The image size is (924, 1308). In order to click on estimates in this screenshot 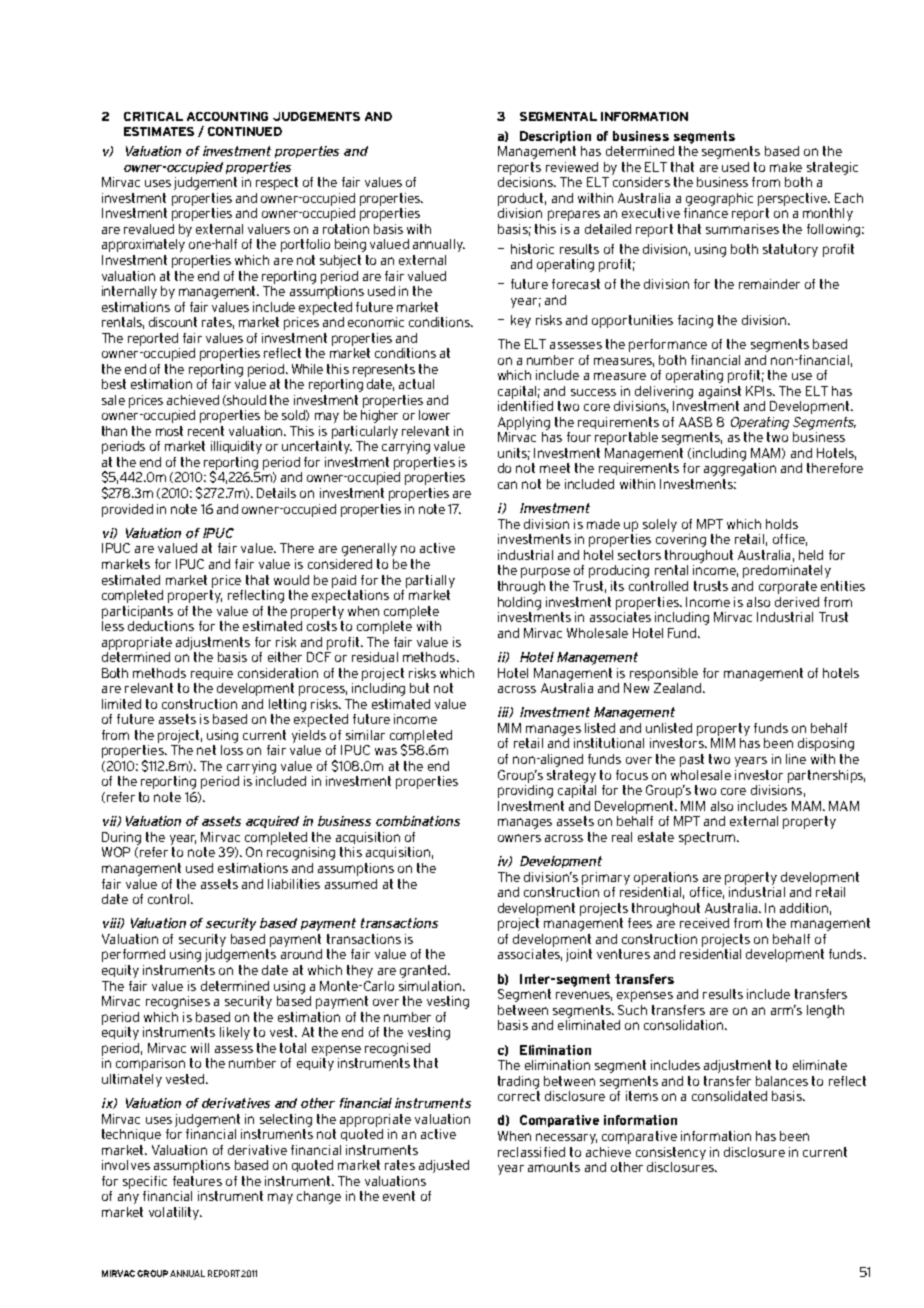, I will do `click(159, 131)`.
